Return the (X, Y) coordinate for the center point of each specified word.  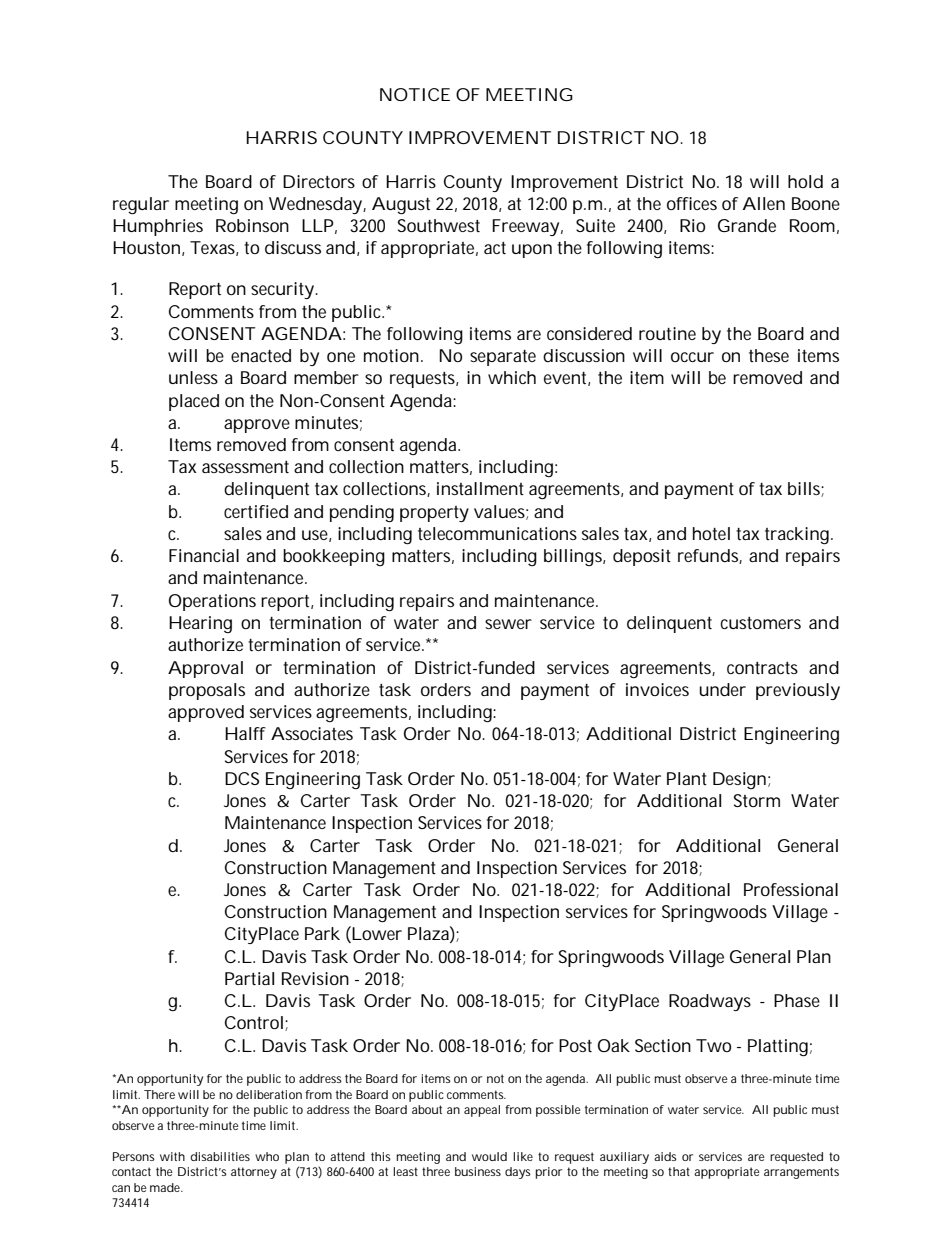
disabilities (220, 1156)
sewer (508, 624)
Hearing (200, 624)
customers (761, 623)
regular (141, 205)
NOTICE (415, 94)
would (489, 1156)
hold (805, 181)
